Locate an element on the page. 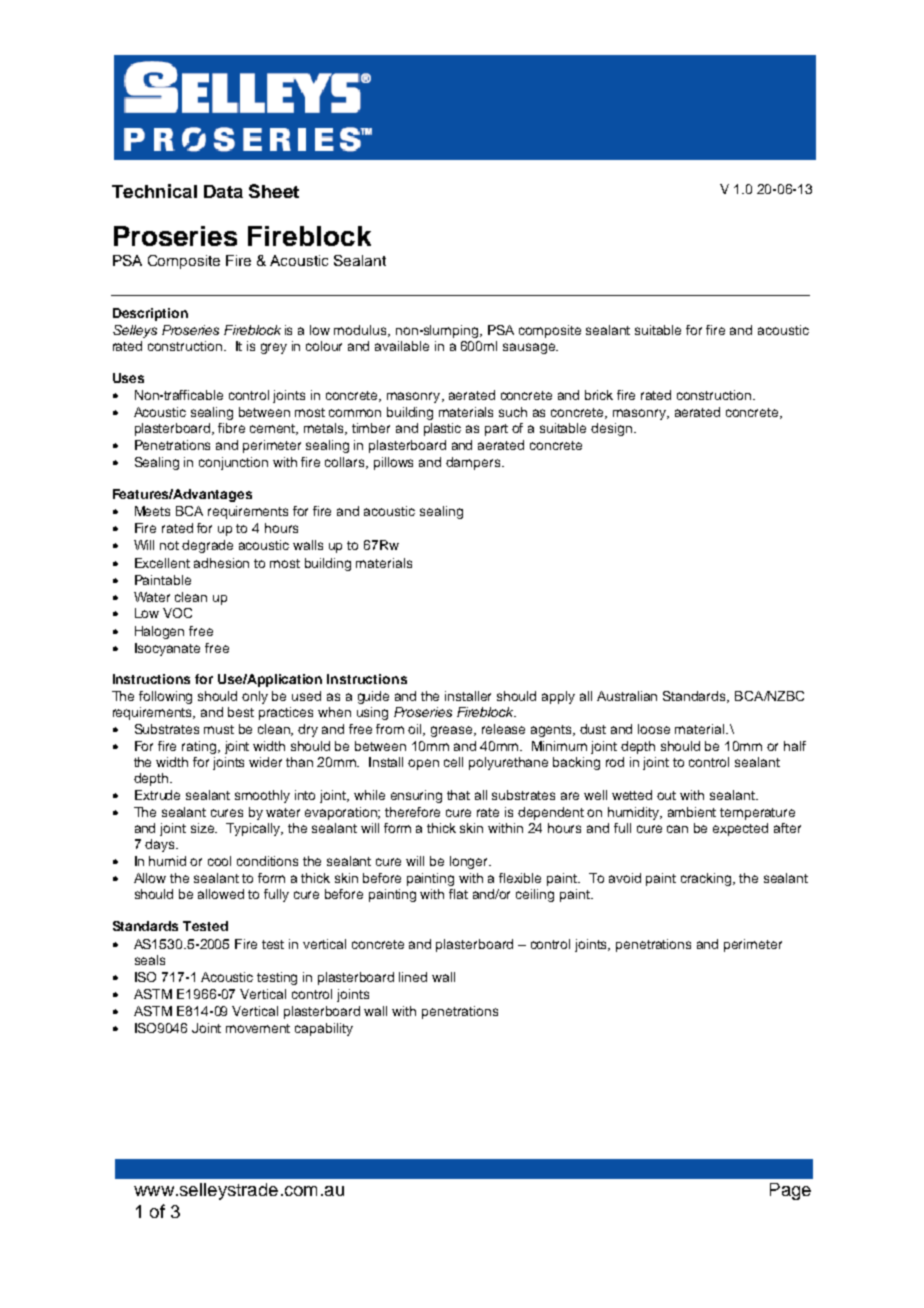  lined is located at coordinates (413, 977).
